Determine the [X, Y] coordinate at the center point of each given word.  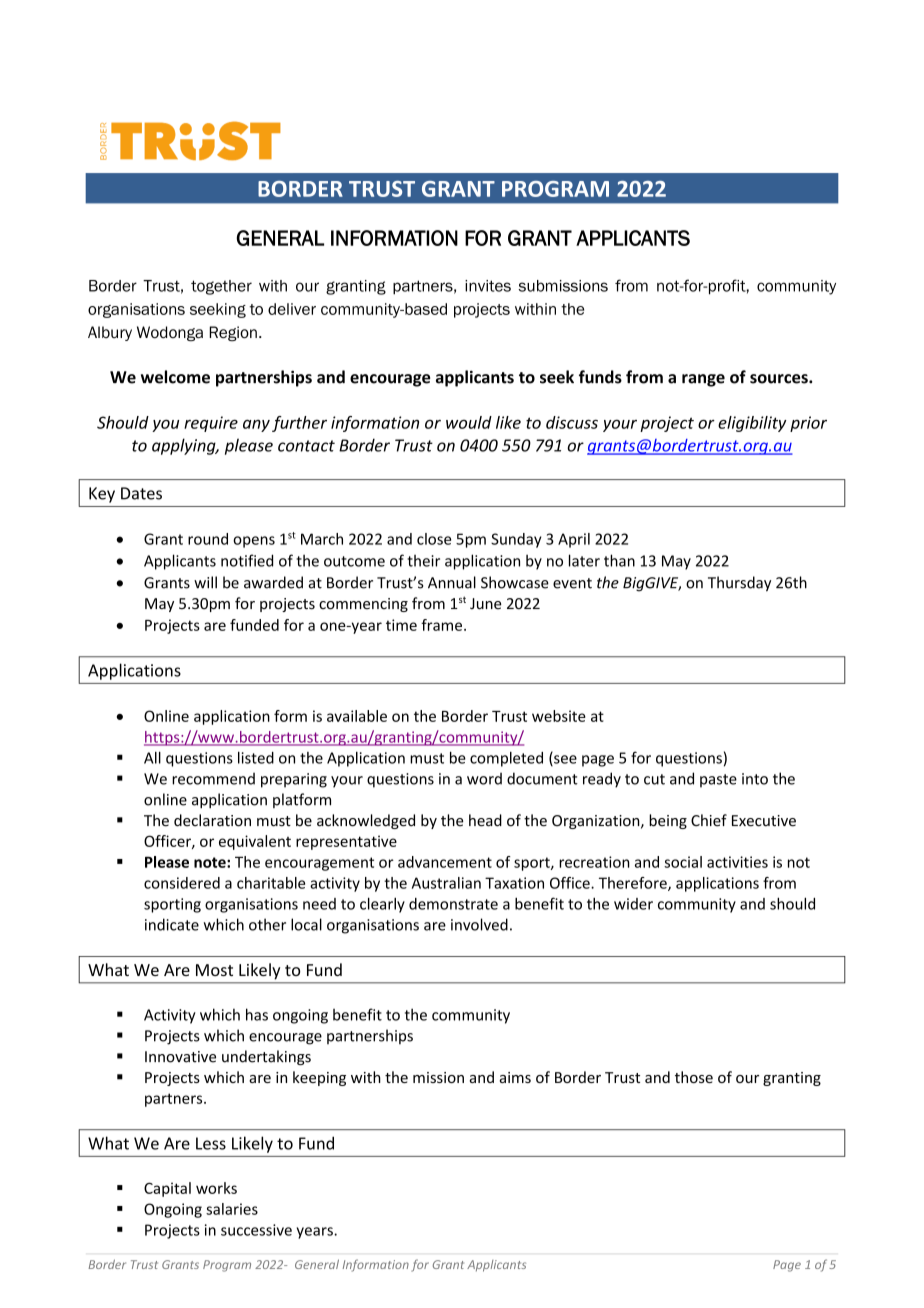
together [221, 287]
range [703, 380]
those [694, 1077]
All [152, 757]
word [484, 778]
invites [488, 286]
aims [515, 1077]
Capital [167, 1189]
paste [718, 781]
